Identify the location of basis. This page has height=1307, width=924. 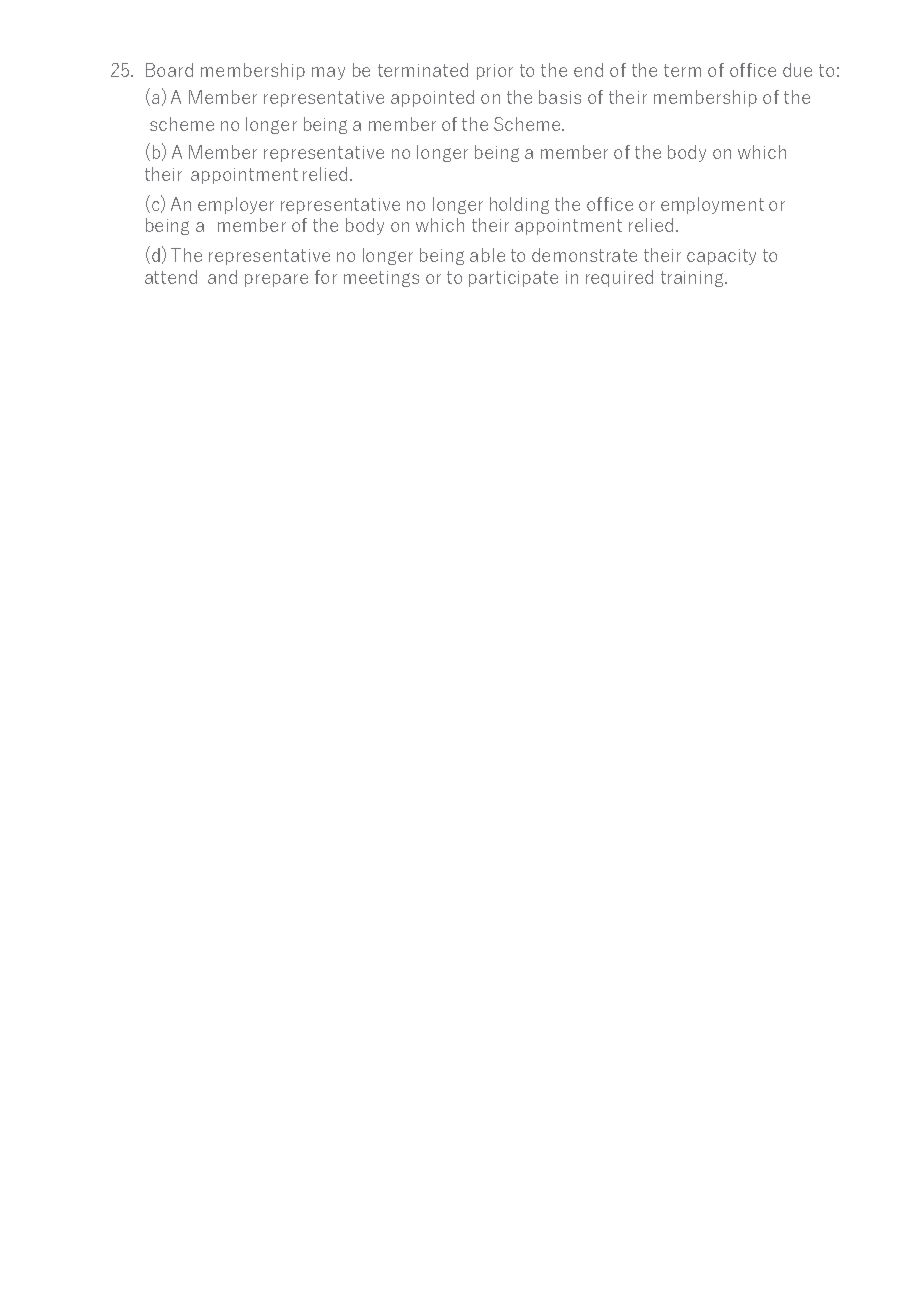
(560, 97).
